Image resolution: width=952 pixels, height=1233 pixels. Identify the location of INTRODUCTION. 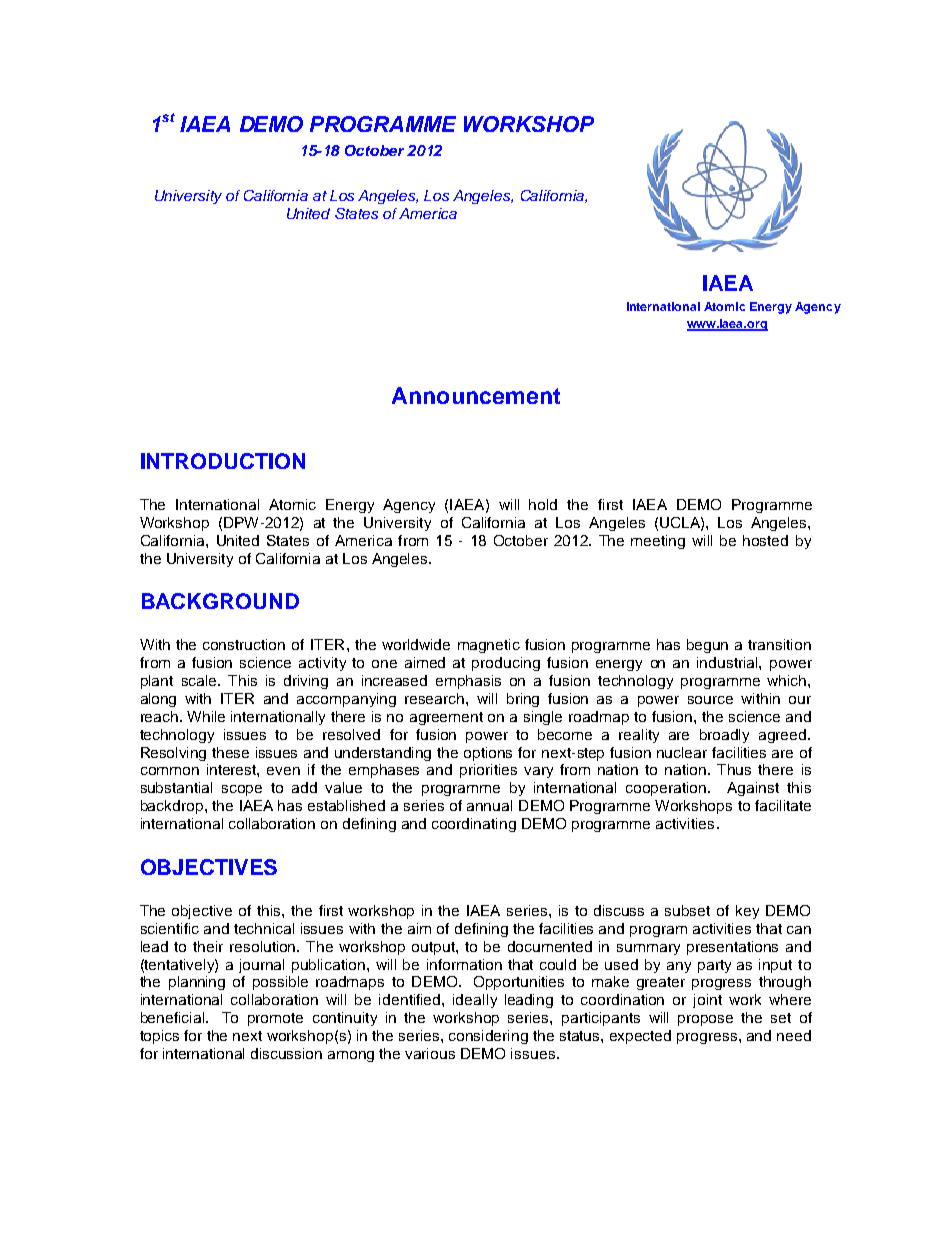
(223, 461).
